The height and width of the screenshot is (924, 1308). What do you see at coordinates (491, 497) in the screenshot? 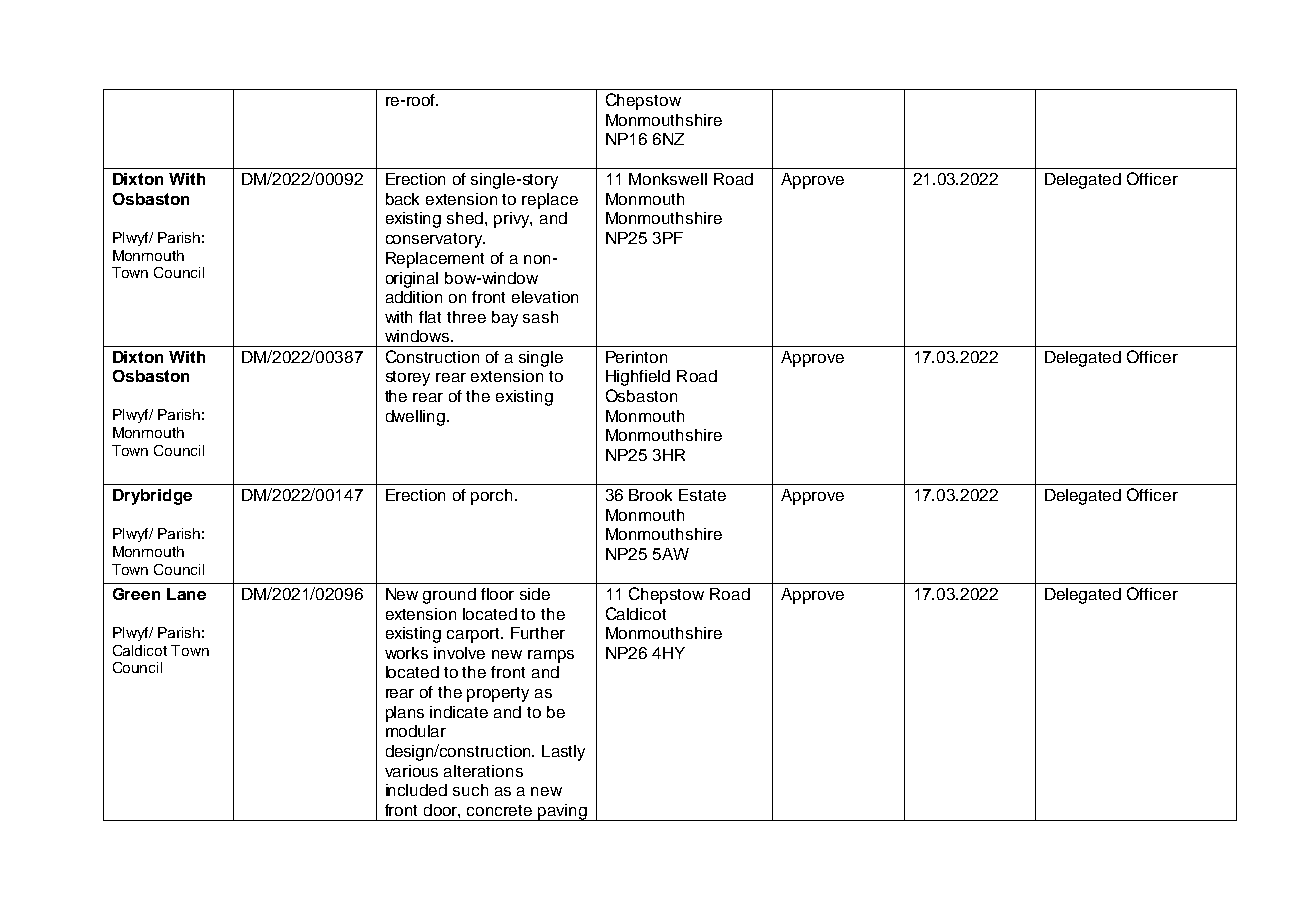
I see `porch` at bounding box center [491, 497].
